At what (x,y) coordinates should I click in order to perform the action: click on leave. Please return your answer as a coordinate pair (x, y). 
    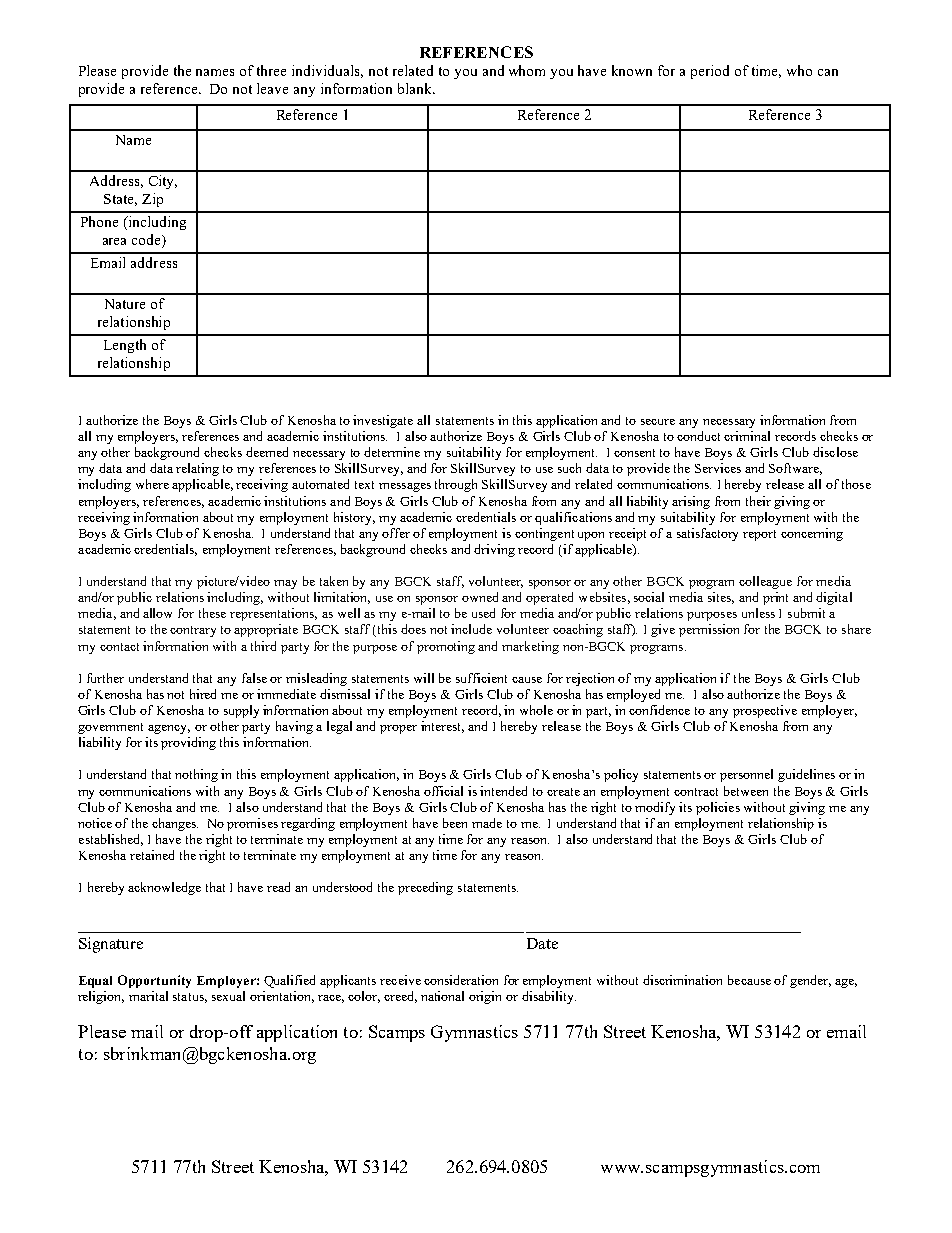
    Looking at the image, I should click on (272, 88).
